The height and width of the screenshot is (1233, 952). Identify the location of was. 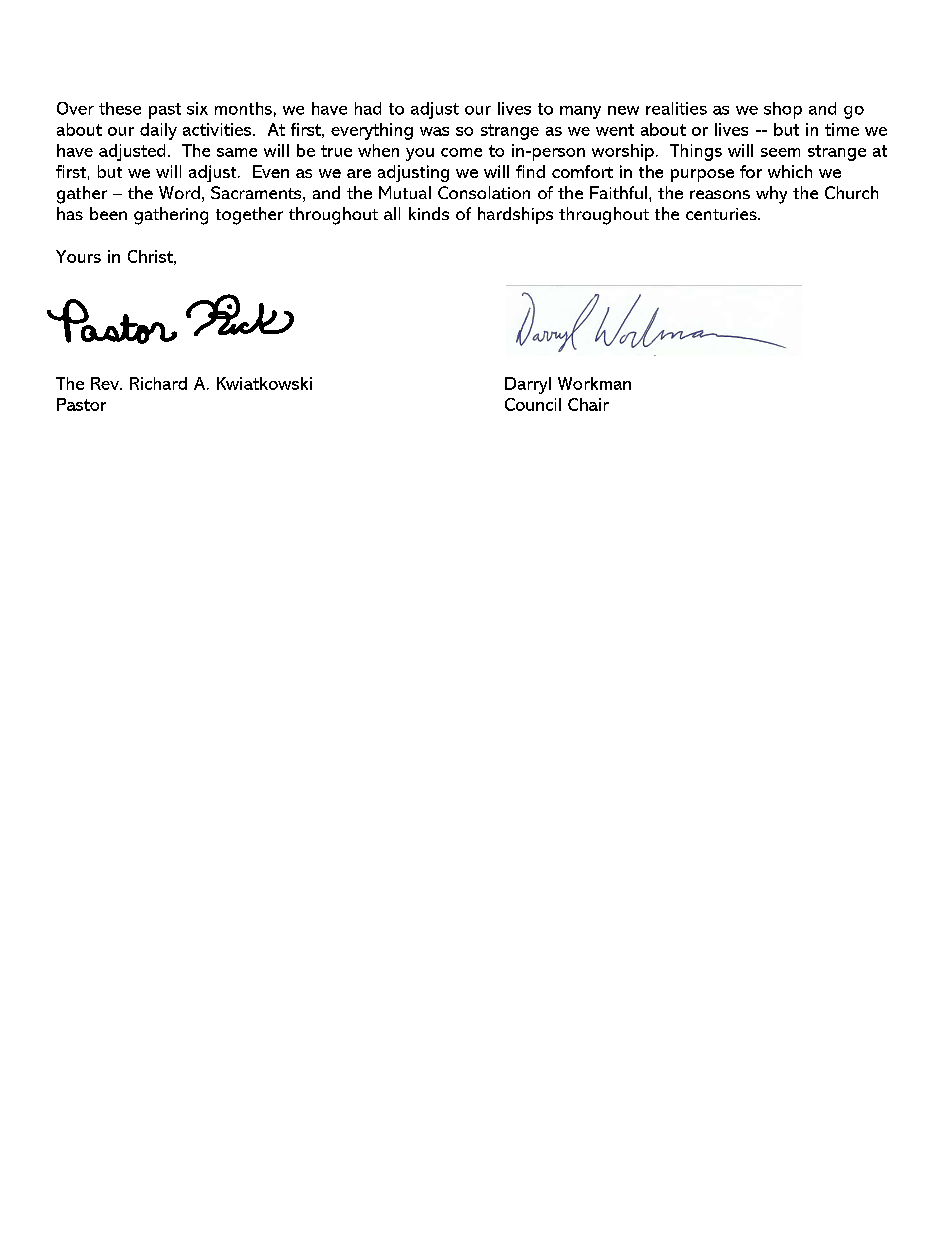
(434, 131).
